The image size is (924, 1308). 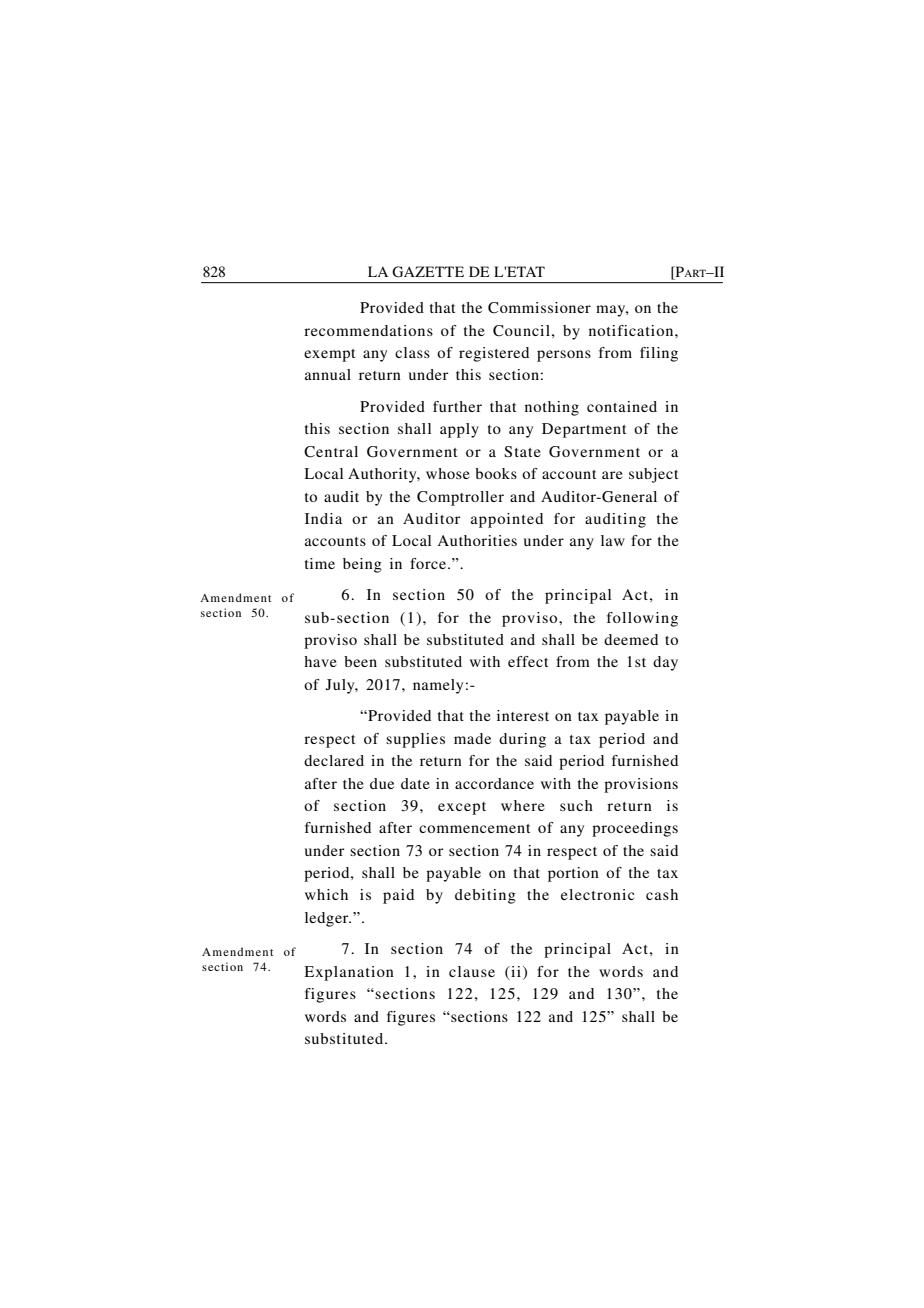 What do you see at coordinates (521, 331) in the image?
I see `Council` at bounding box center [521, 331].
